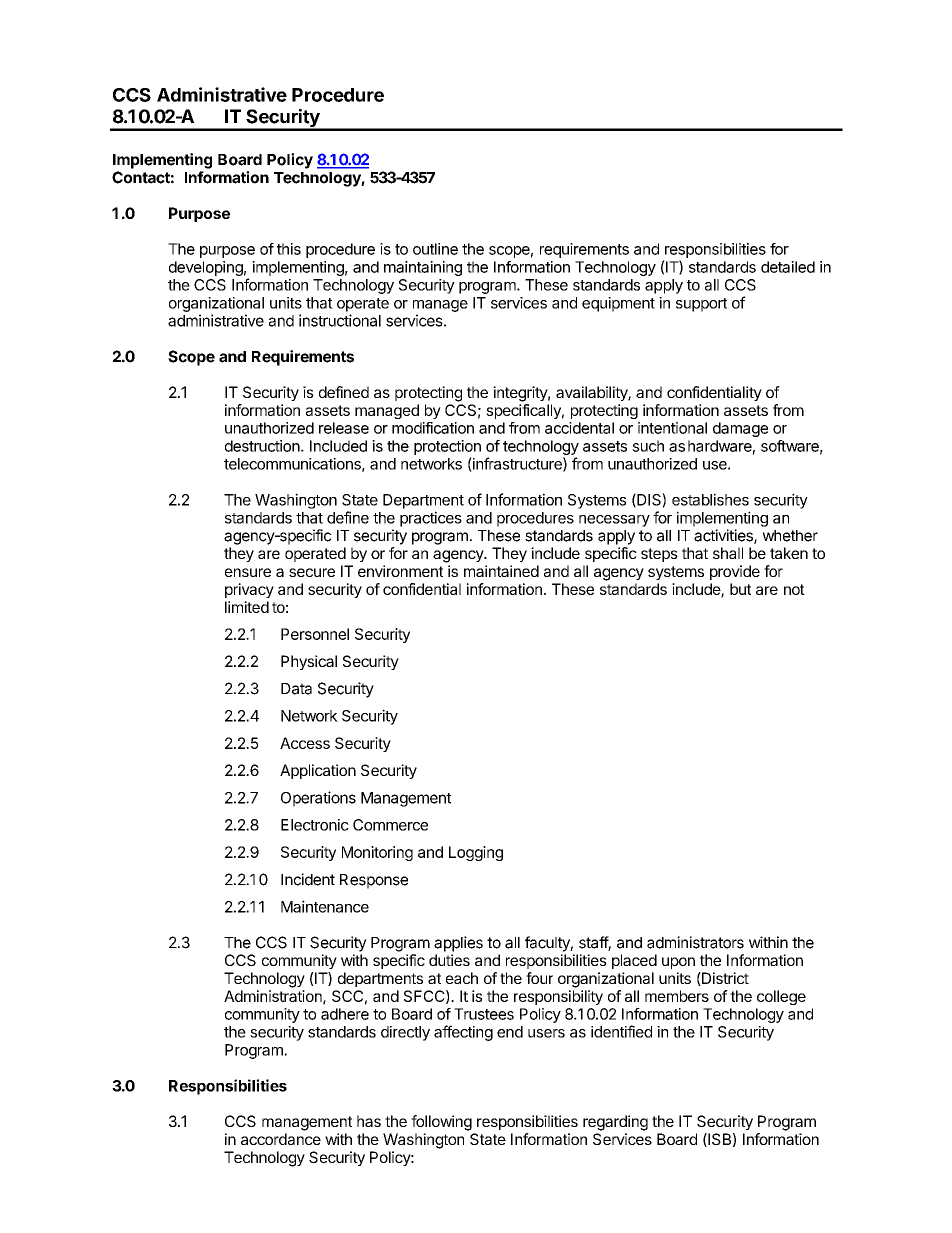 The image size is (952, 1233). Describe the element at coordinates (289, 249) in the screenshot. I see `this` at that location.
